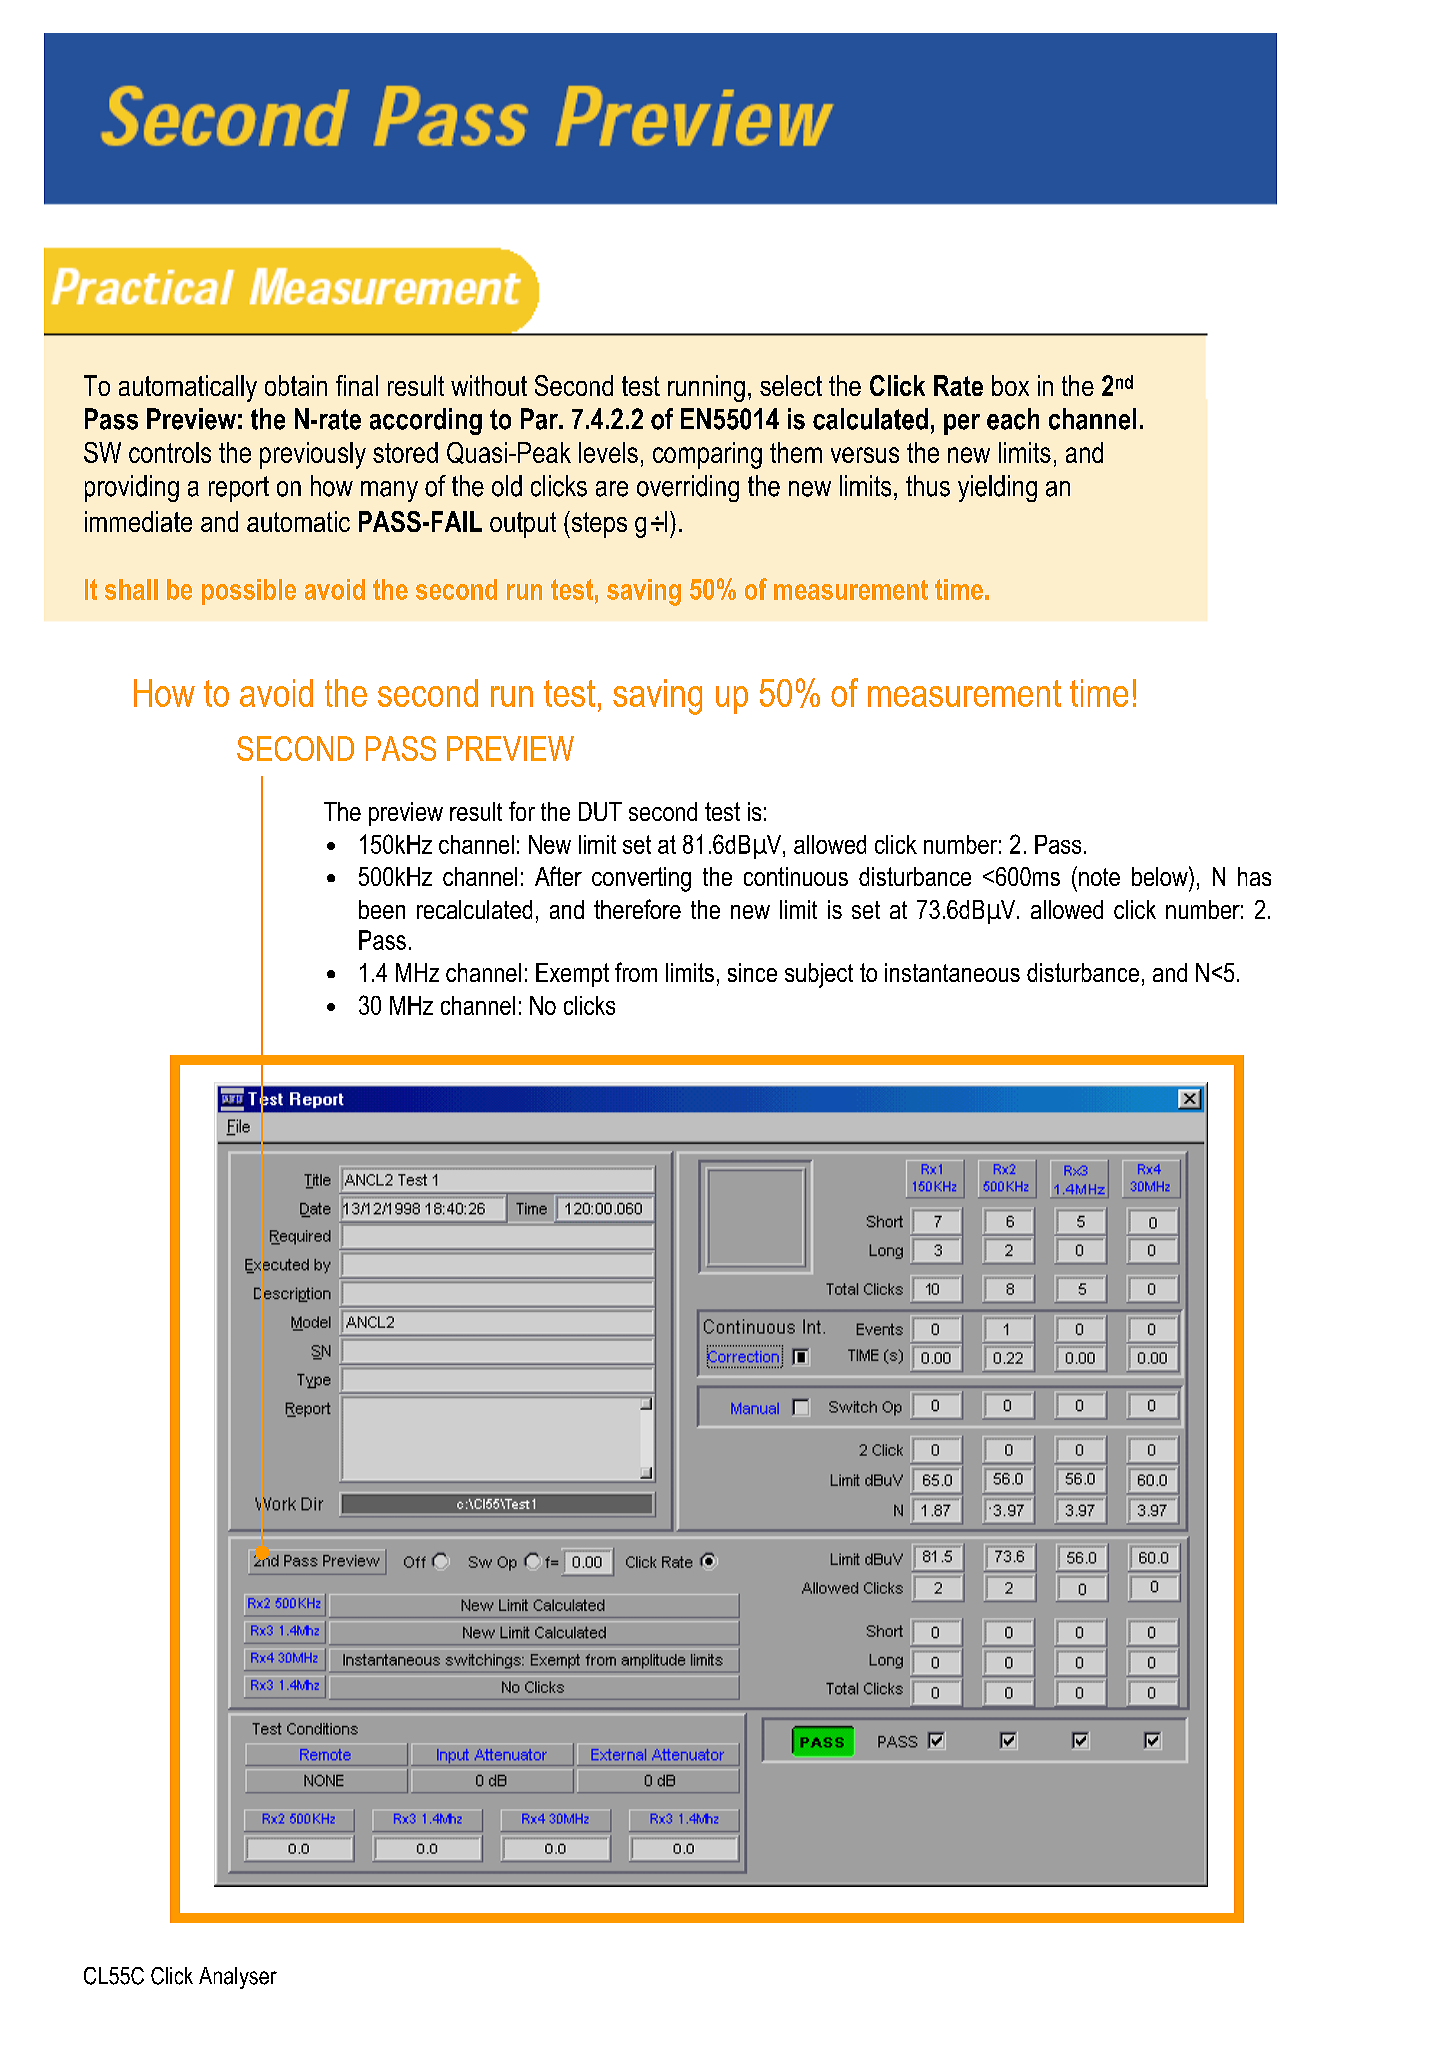 The image size is (1445, 2045). Describe the element at coordinates (707, 455) in the screenshot. I see `comparing` at that location.
